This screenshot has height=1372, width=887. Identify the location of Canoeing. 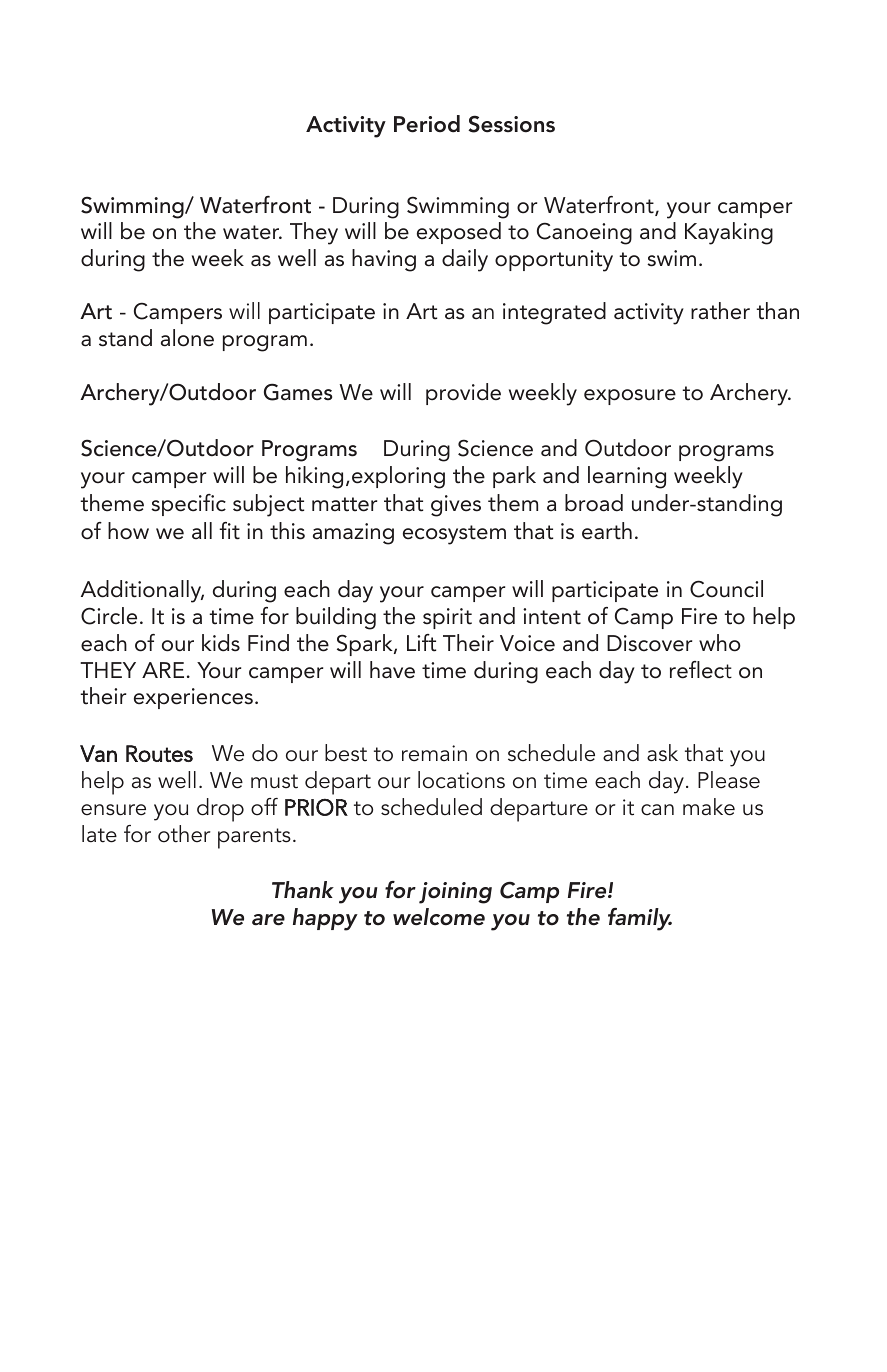
(584, 233).
